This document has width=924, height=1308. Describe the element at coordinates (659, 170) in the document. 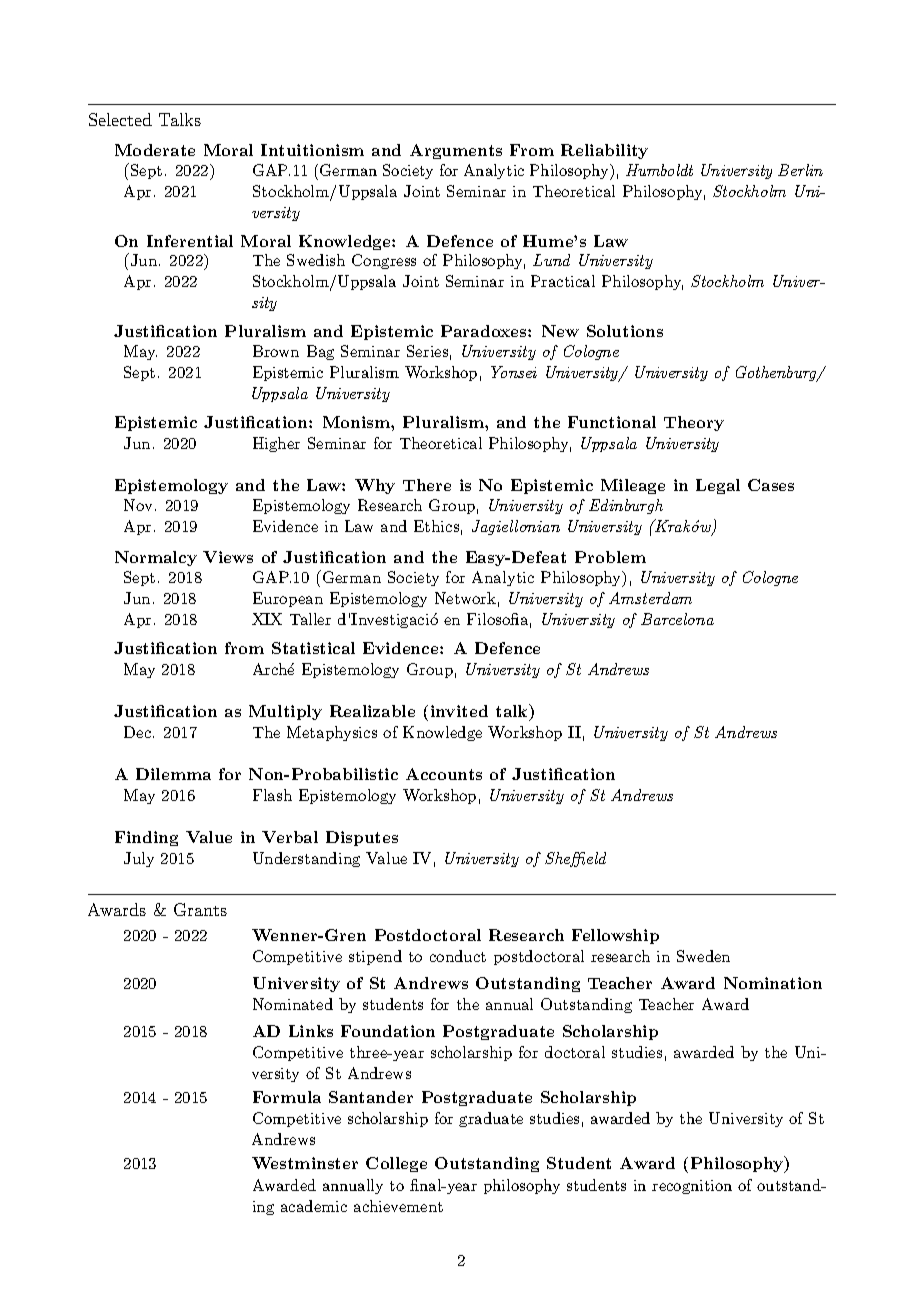

I see `Humboldt` at that location.
